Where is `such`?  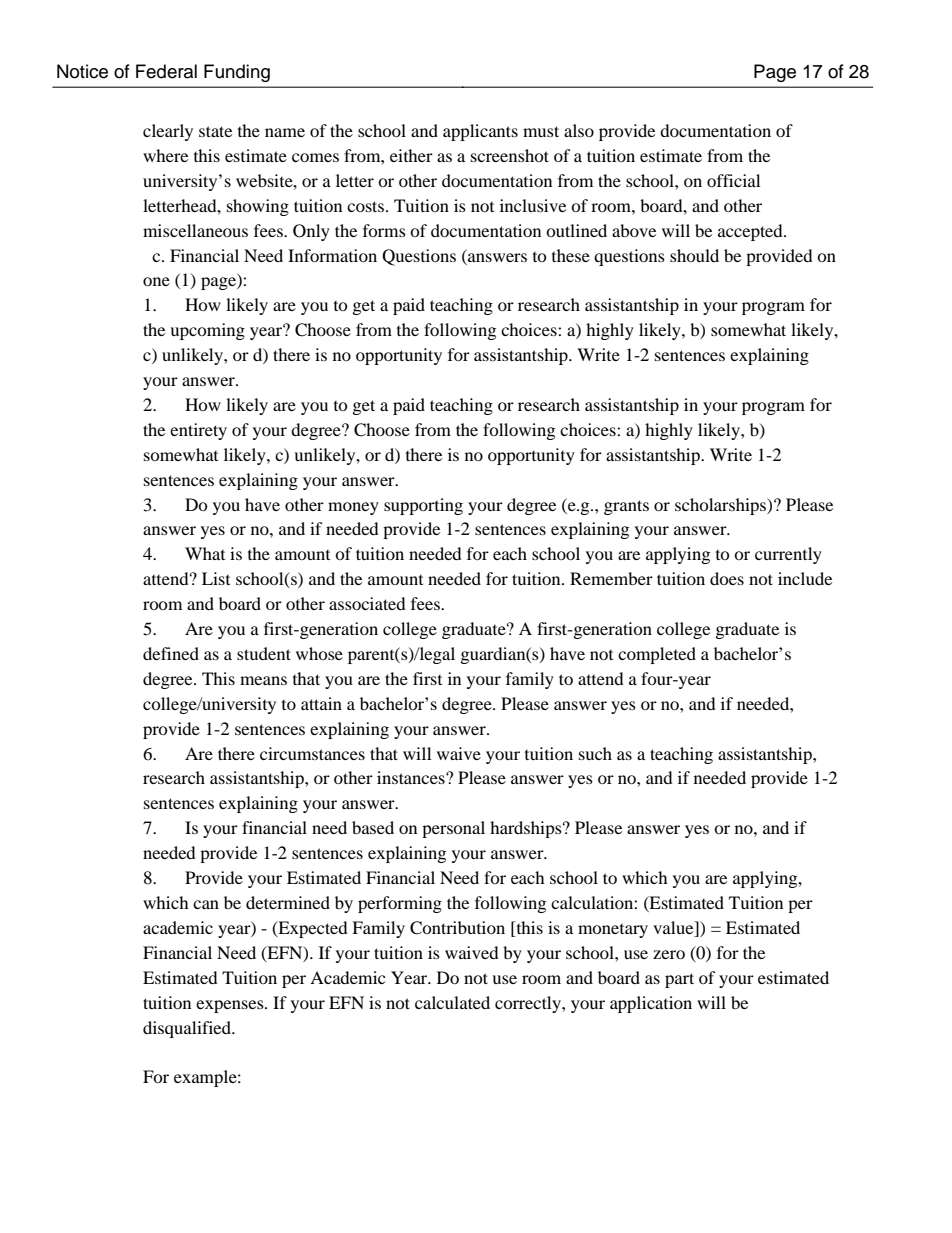
such is located at coordinates (595, 753).
